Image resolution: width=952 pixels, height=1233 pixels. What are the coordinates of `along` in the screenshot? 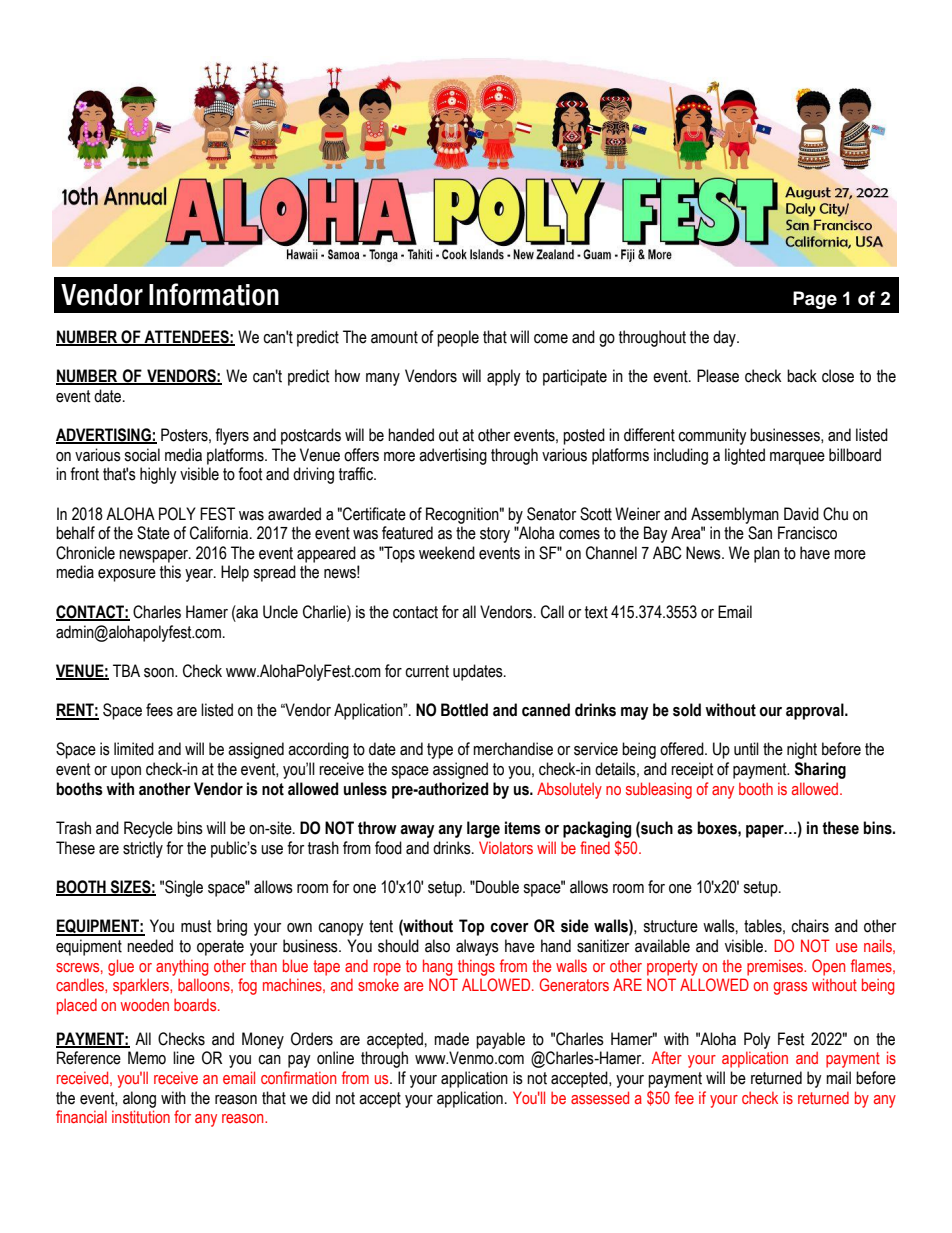 It's located at (139, 1099).
